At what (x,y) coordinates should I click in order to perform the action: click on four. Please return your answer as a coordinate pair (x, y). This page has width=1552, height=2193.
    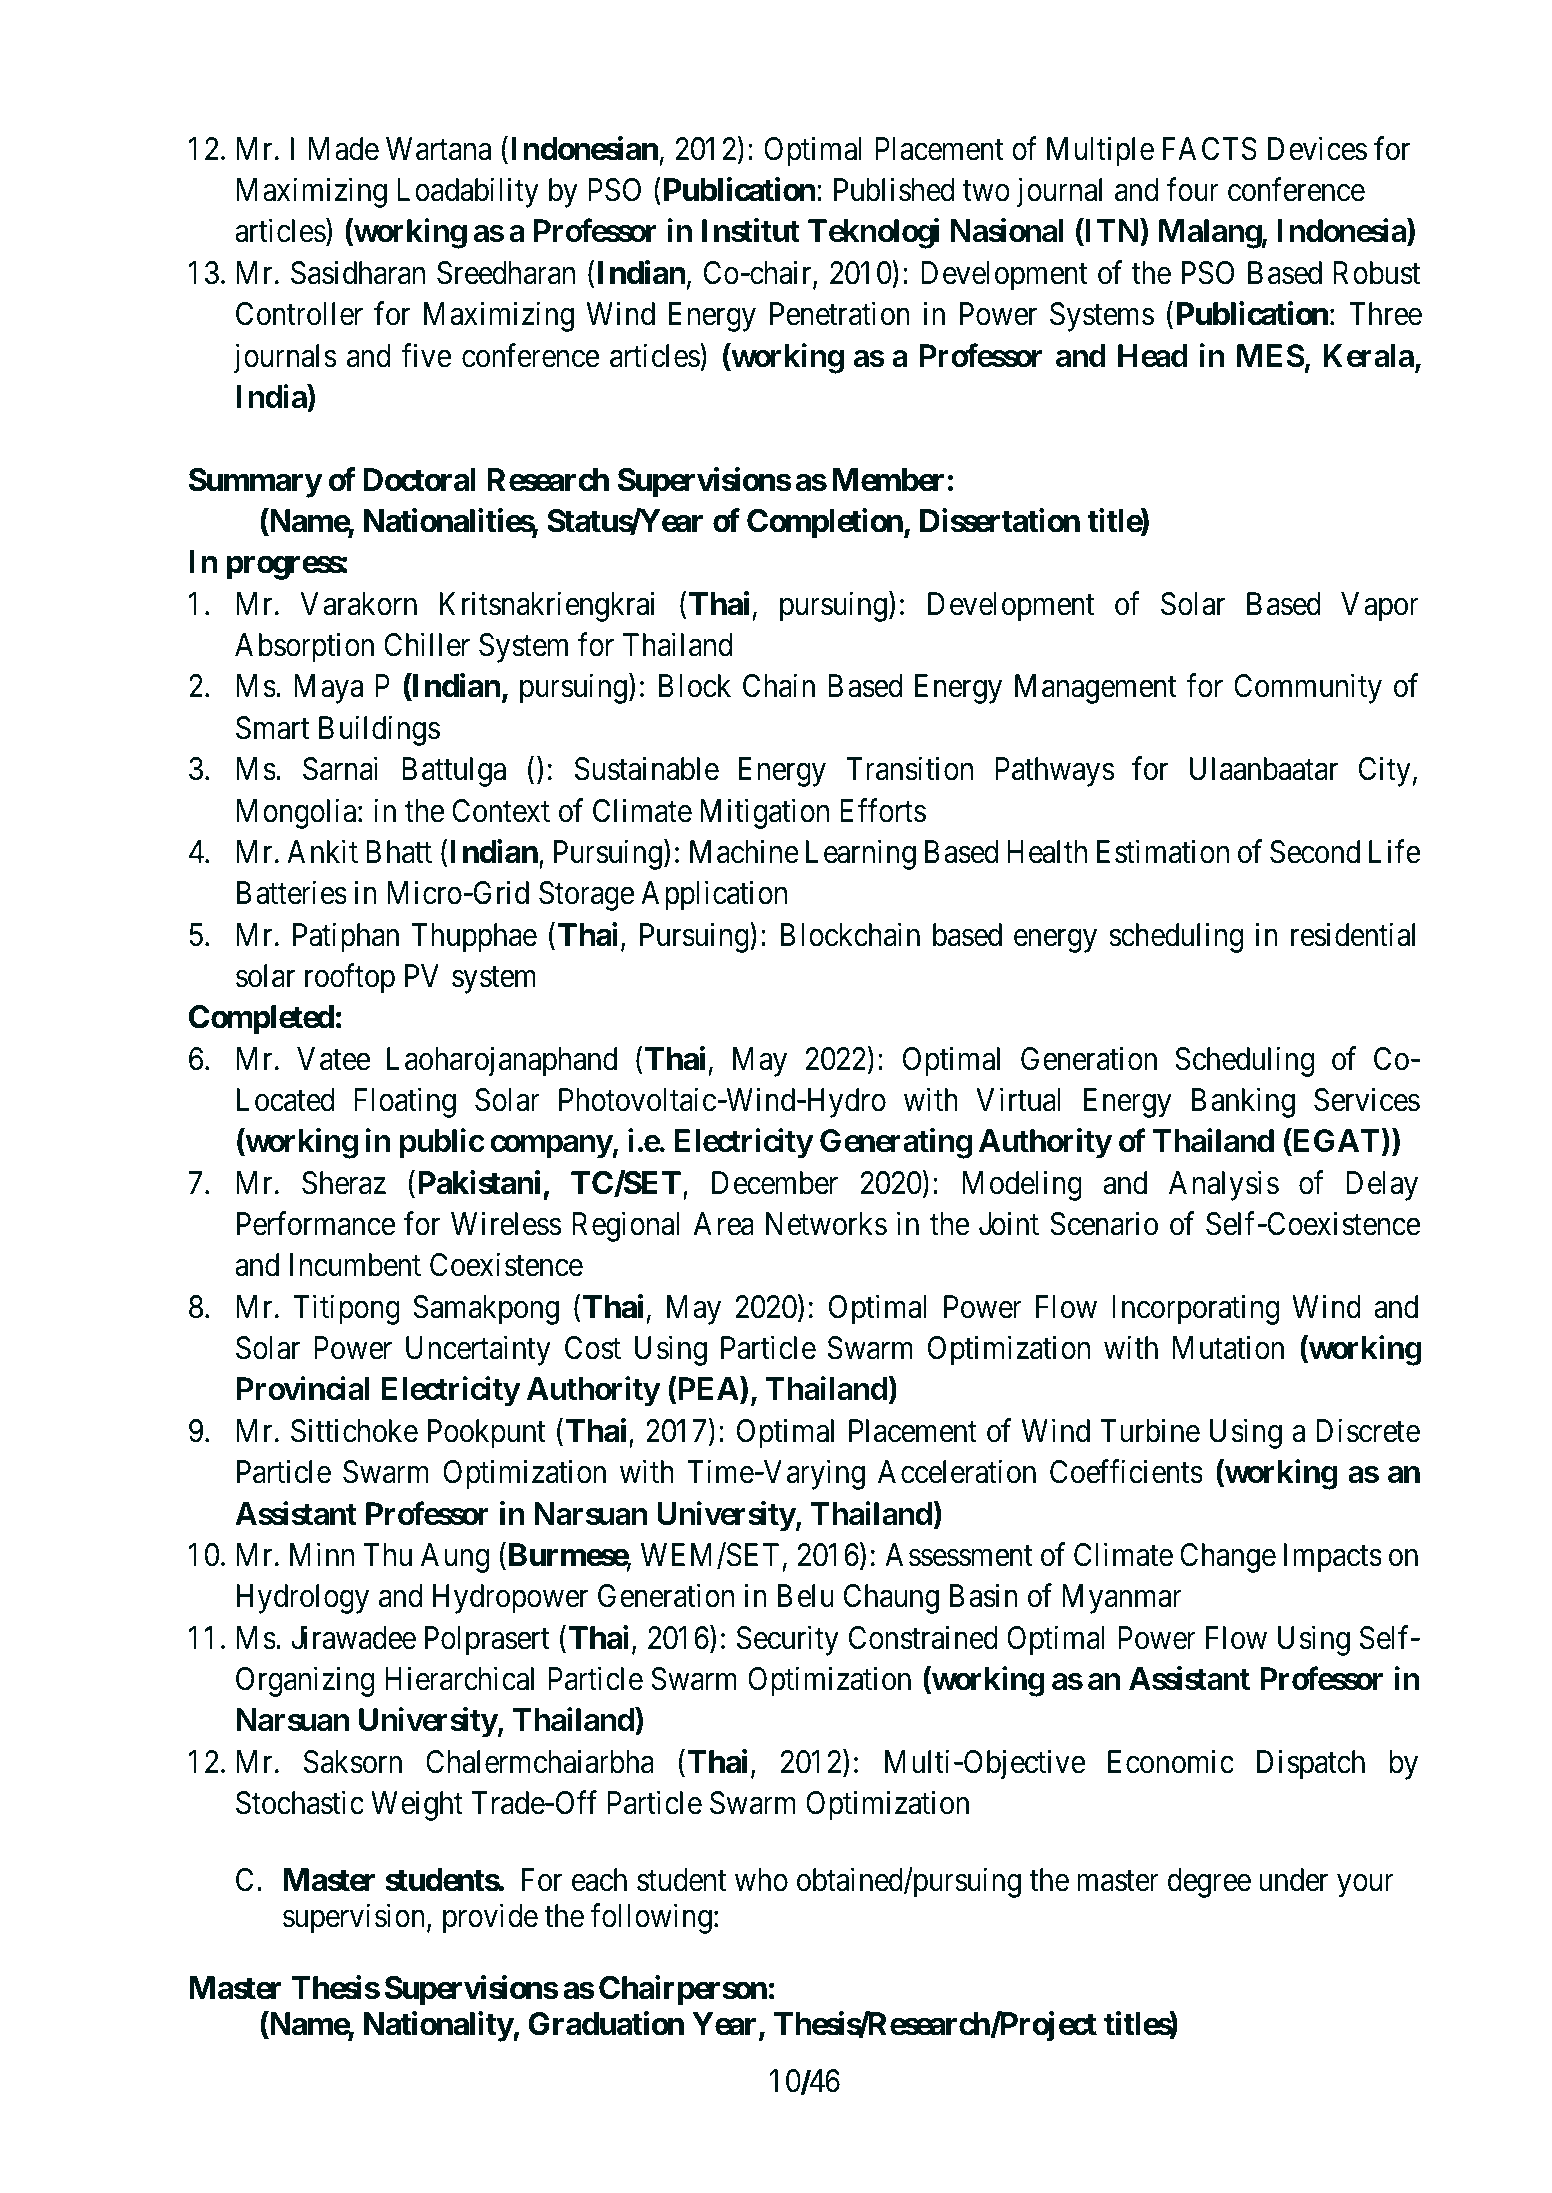
    Looking at the image, I should click on (1193, 190).
